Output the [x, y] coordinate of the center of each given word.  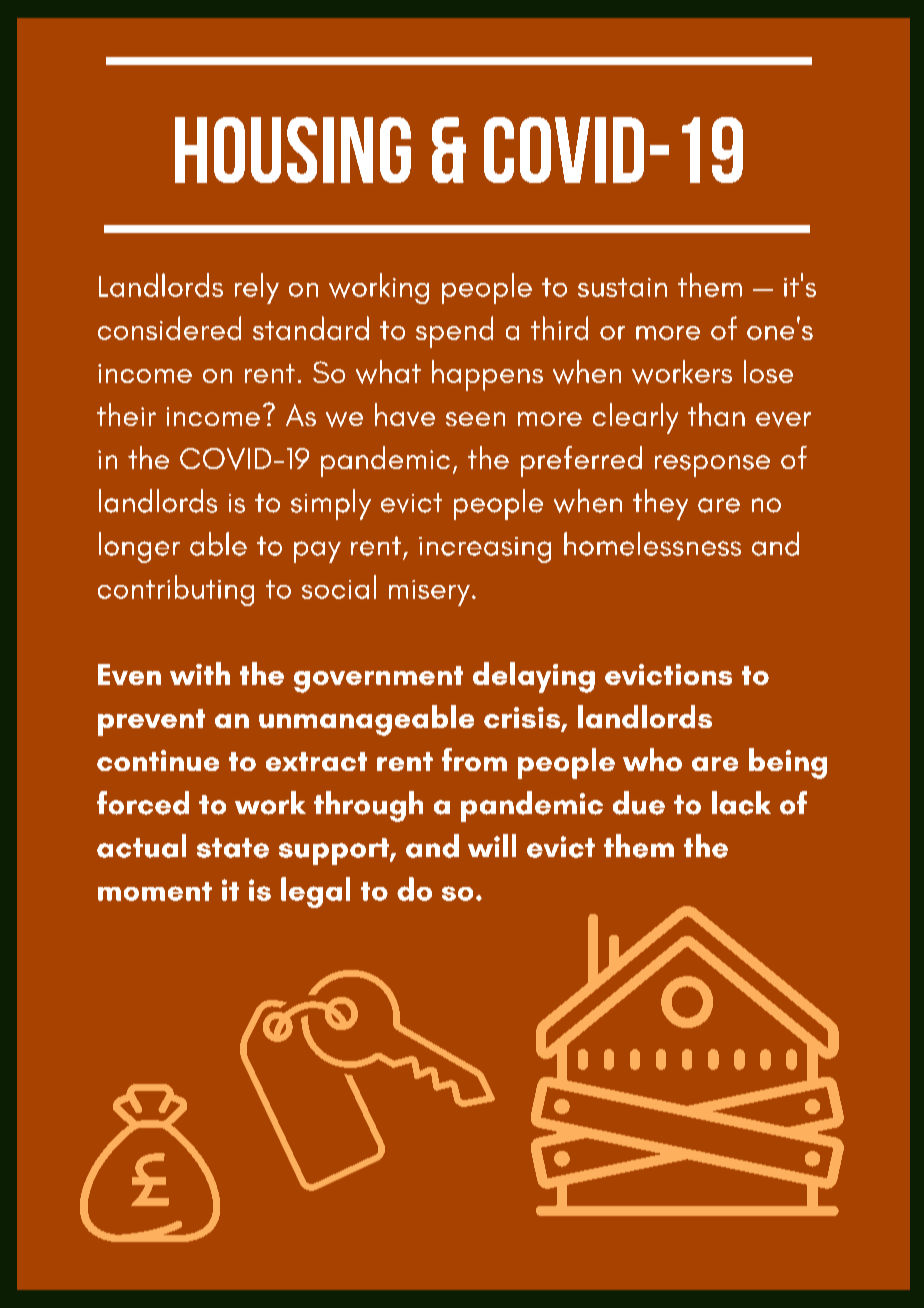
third [559, 328]
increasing [485, 550]
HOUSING [293, 150]
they [660, 504]
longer [139, 547]
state [233, 848]
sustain [622, 287]
